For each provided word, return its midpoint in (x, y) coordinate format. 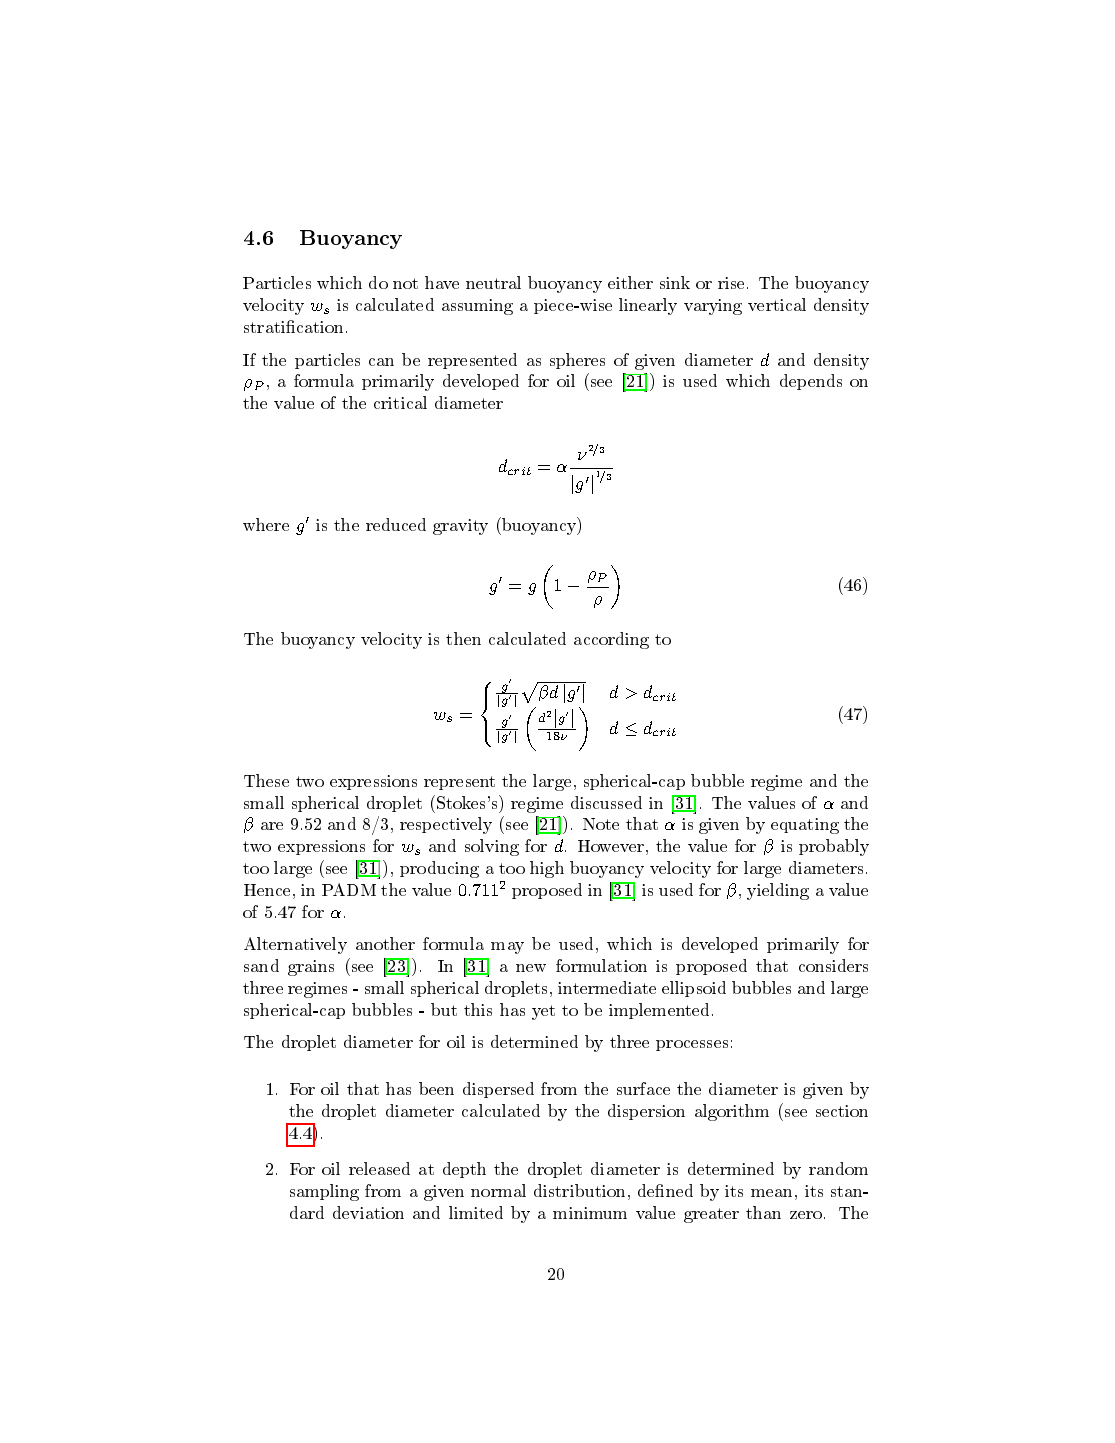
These (266, 780)
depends (811, 382)
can (381, 362)
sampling (324, 1192)
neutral (493, 282)
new (531, 968)
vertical (777, 304)
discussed (606, 802)
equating (805, 826)
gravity (460, 527)
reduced (396, 524)
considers (833, 965)
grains (311, 968)
